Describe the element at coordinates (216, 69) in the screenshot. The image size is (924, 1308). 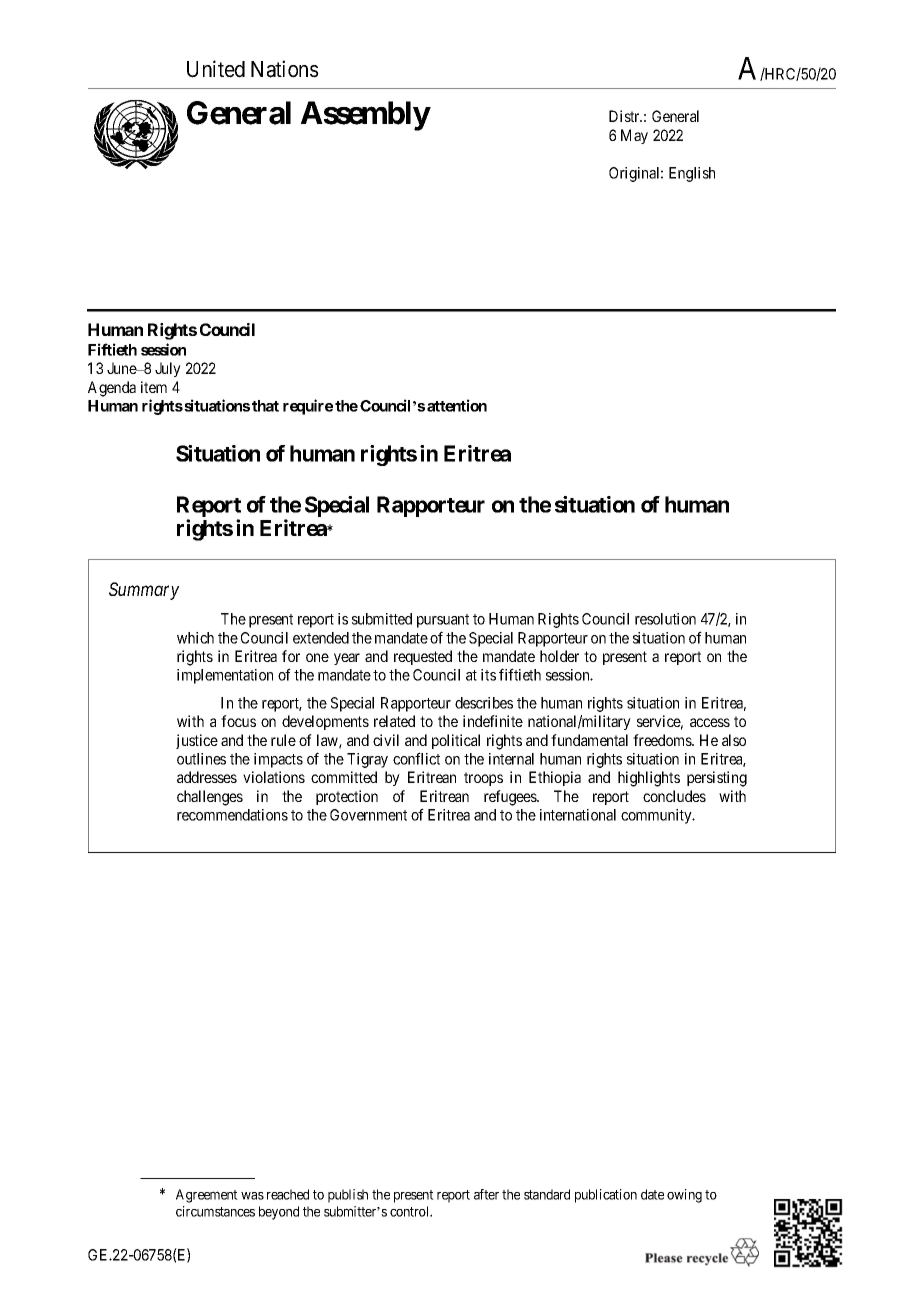
I see `United` at that location.
